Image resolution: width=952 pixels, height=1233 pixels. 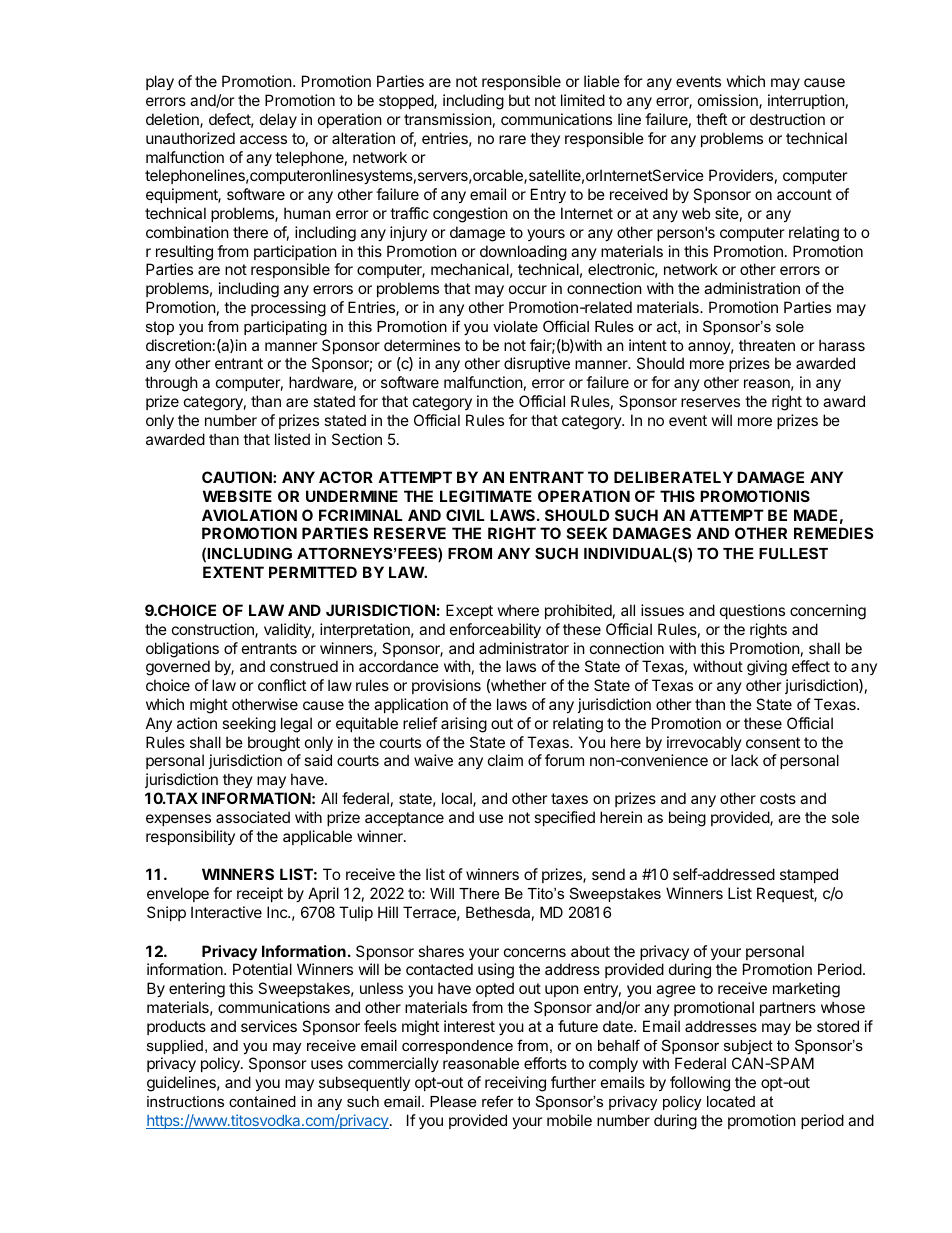 I want to click on contained, so click(x=262, y=1101).
